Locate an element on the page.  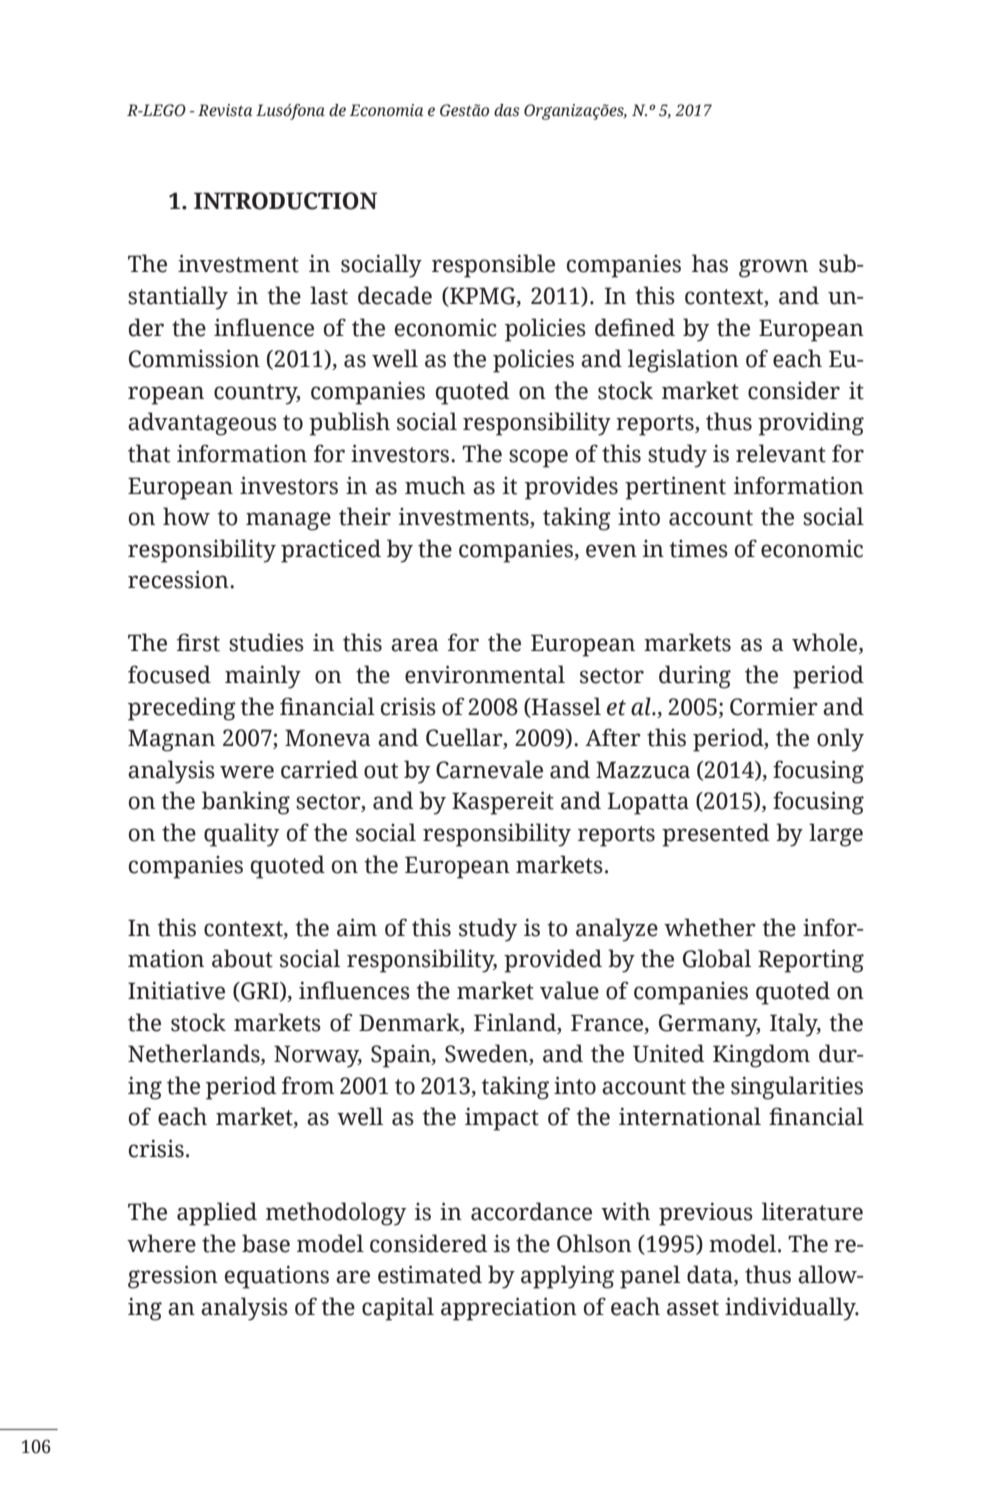
base is located at coordinates (266, 1243).
